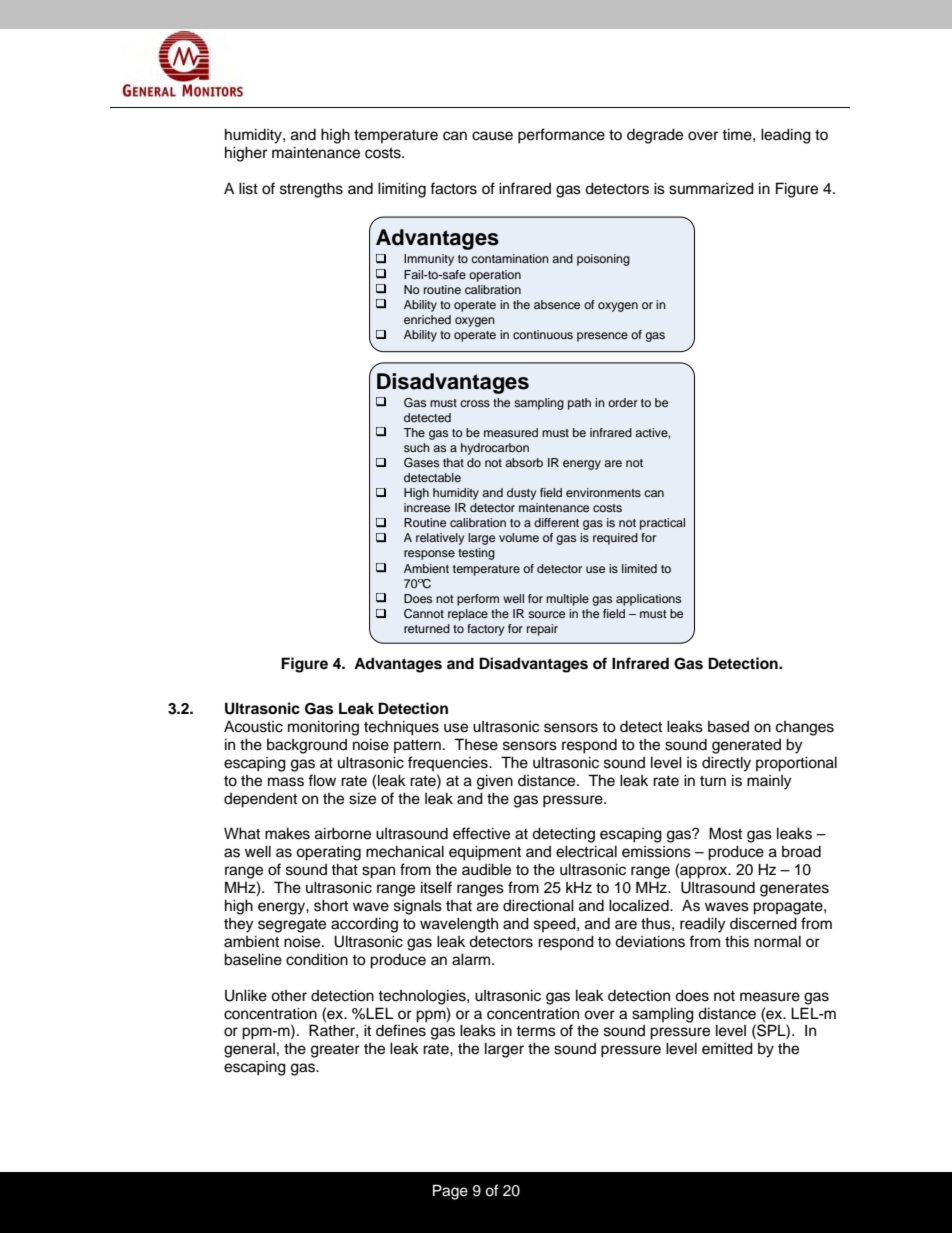 Image resolution: width=952 pixels, height=1233 pixels. Describe the element at coordinates (292, 926) in the page. I see `segregate` at that location.
